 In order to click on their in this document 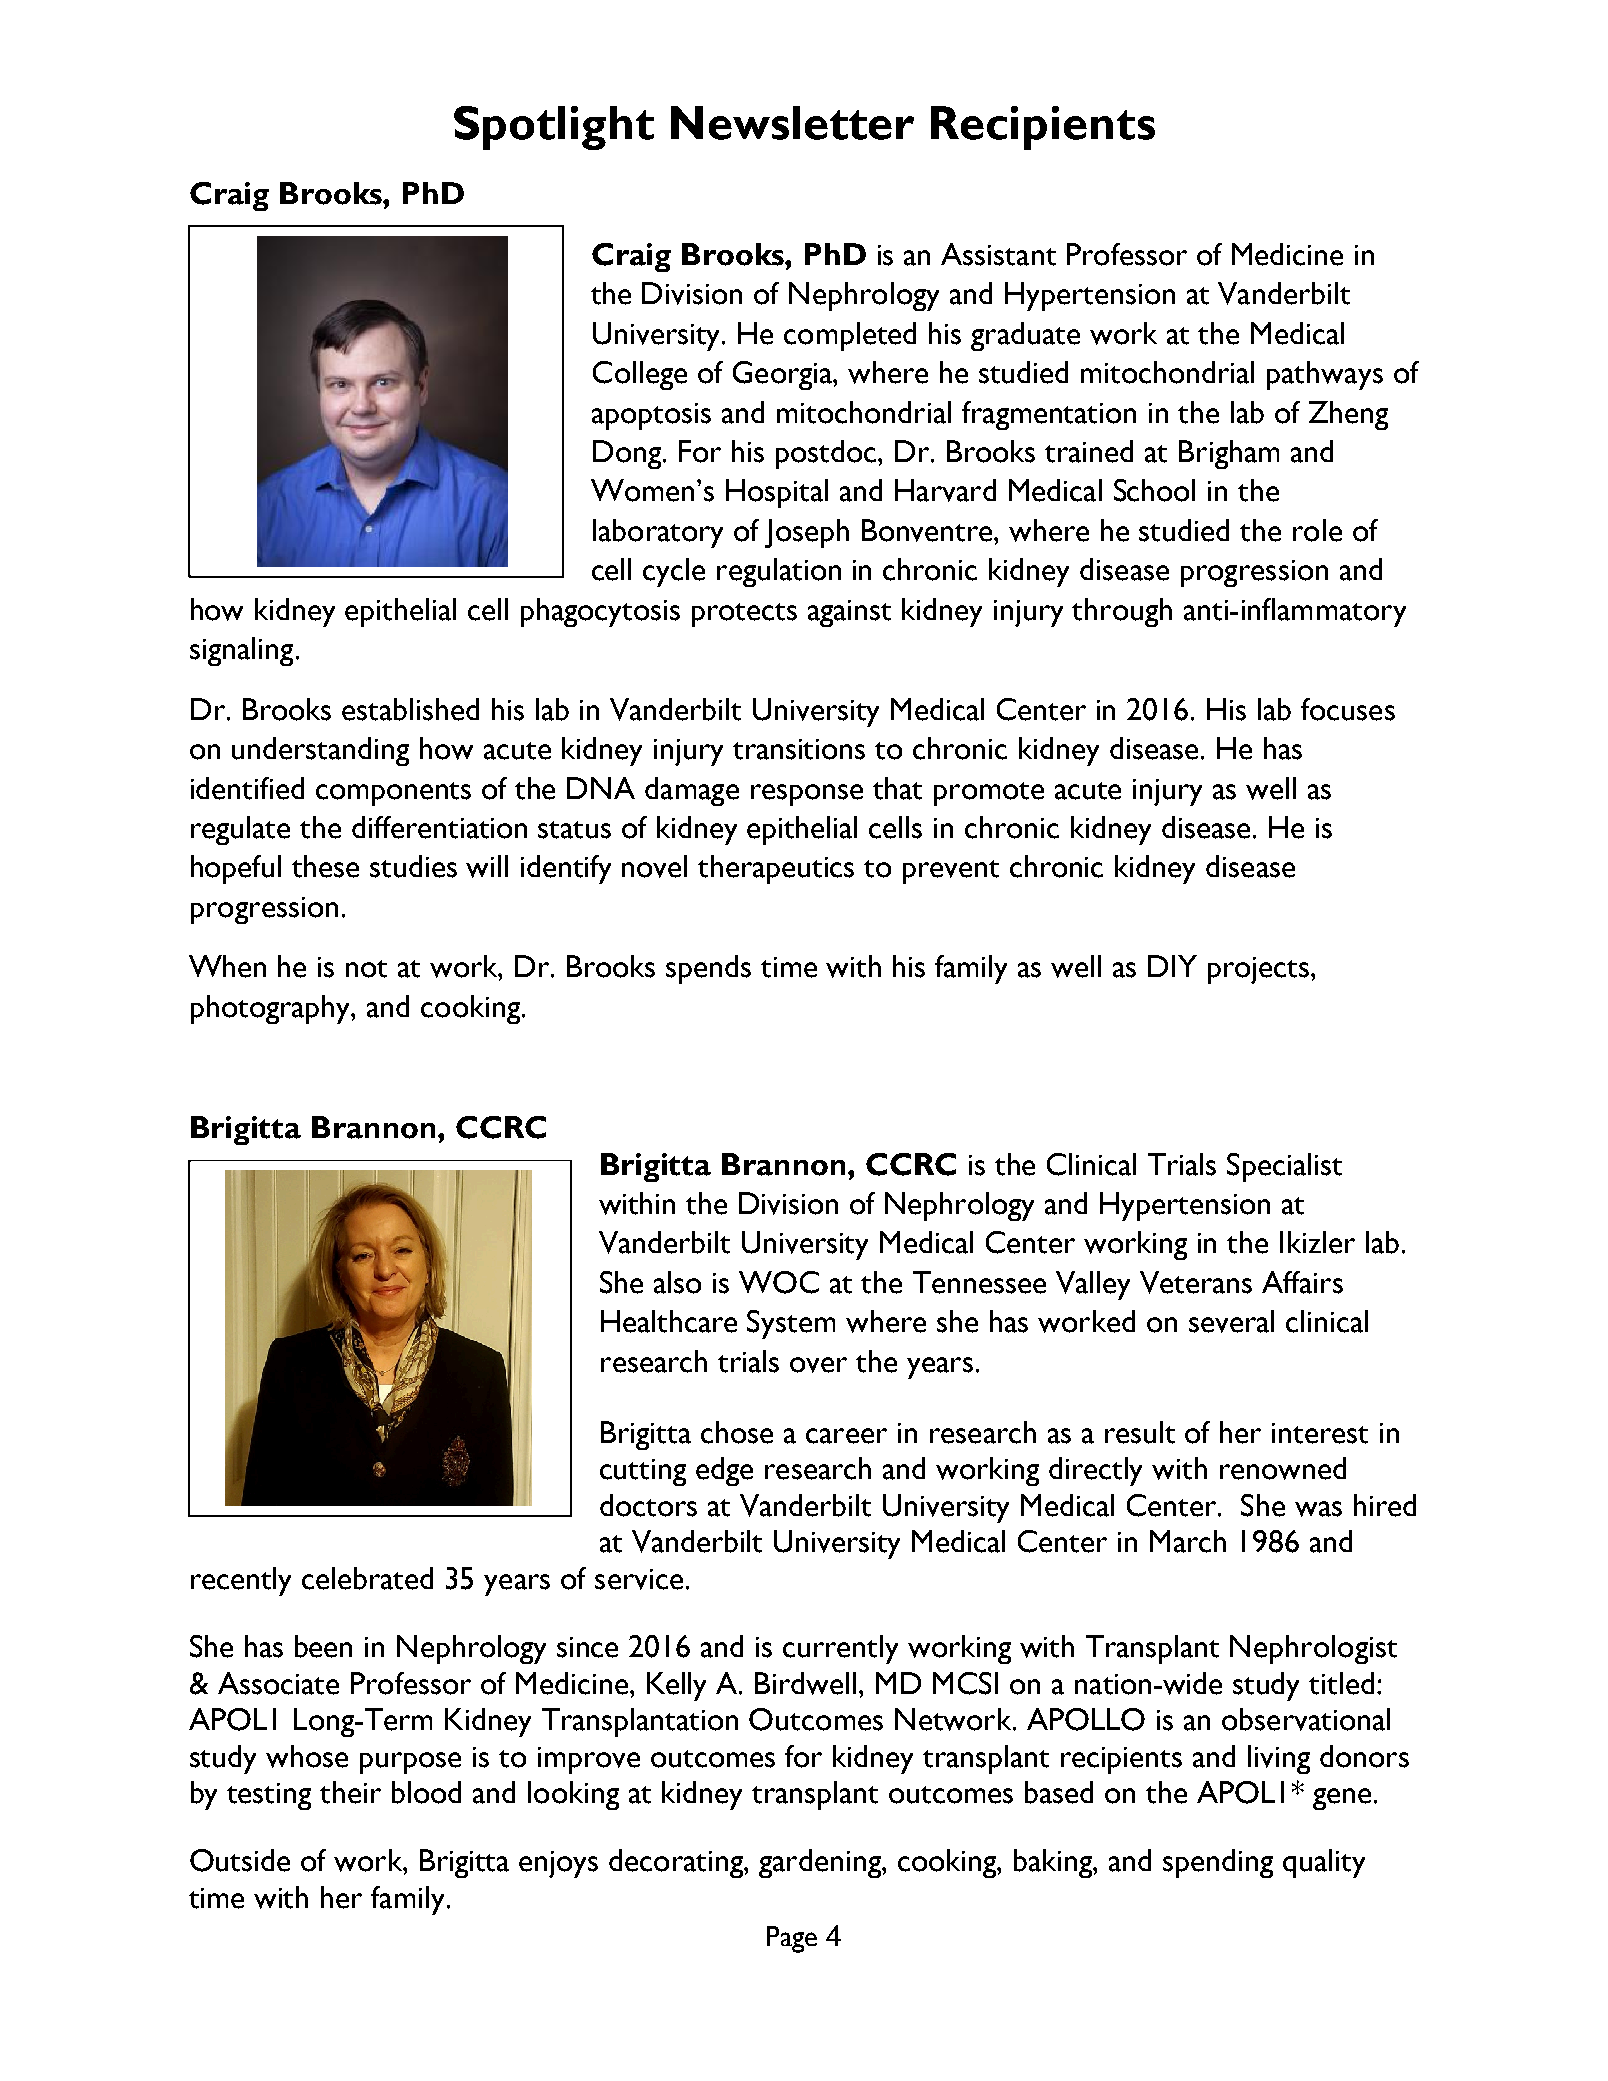, I will do `click(350, 1792)`.
